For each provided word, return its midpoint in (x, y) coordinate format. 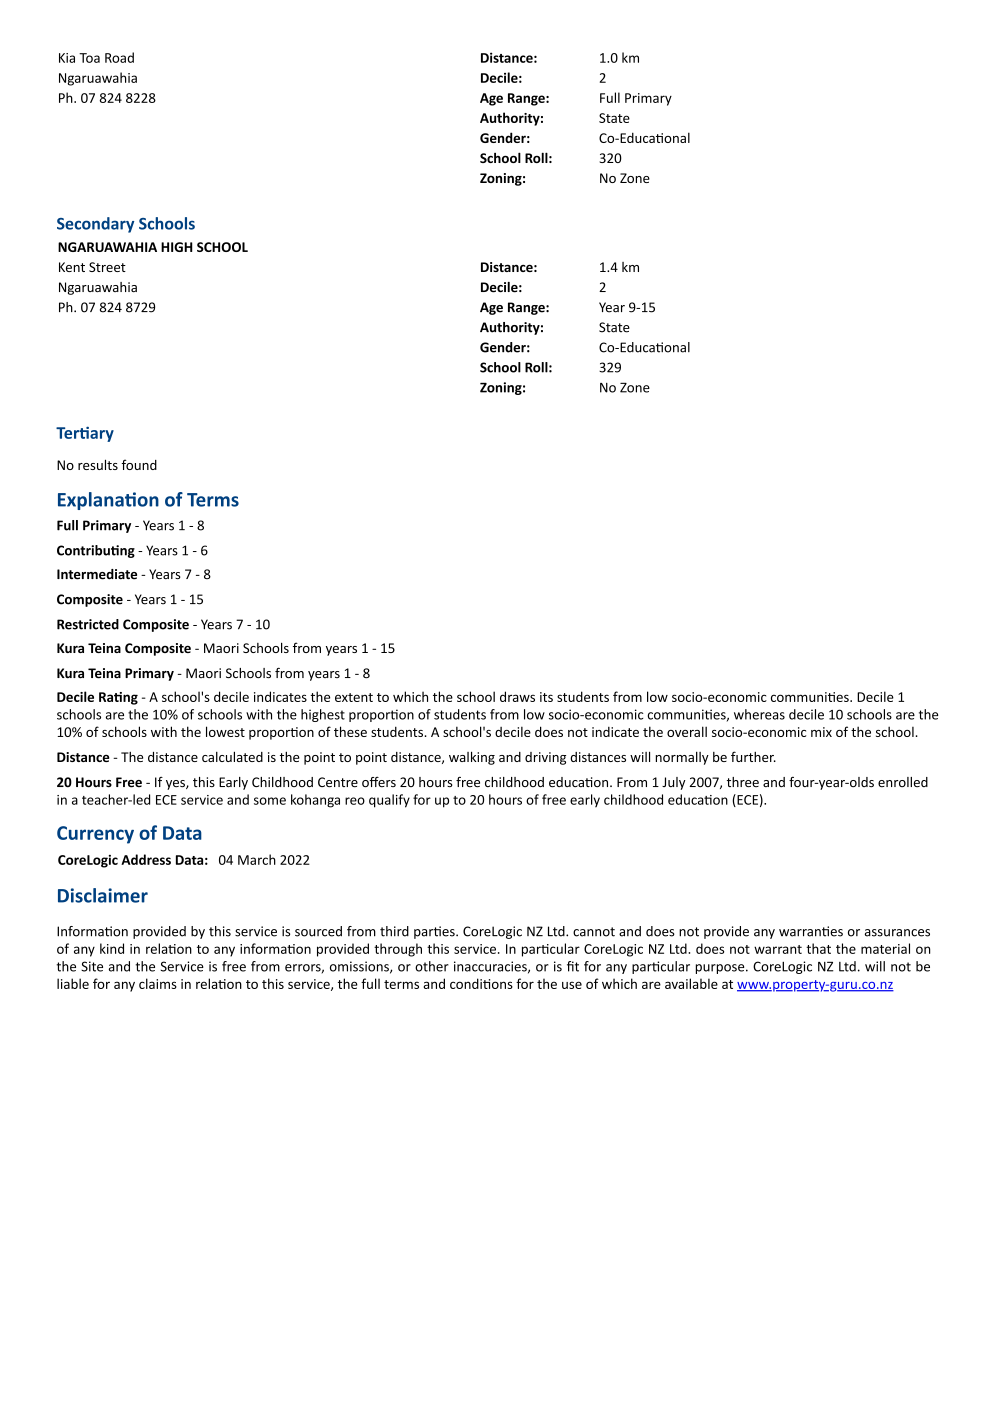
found (139, 464)
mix (821, 732)
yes (176, 785)
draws (517, 696)
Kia (67, 58)
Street (107, 267)
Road (119, 57)
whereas (759, 714)
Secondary (95, 225)
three (743, 782)
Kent (72, 267)
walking (472, 758)
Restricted (88, 624)
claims (158, 983)
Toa (89, 58)
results (98, 464)
